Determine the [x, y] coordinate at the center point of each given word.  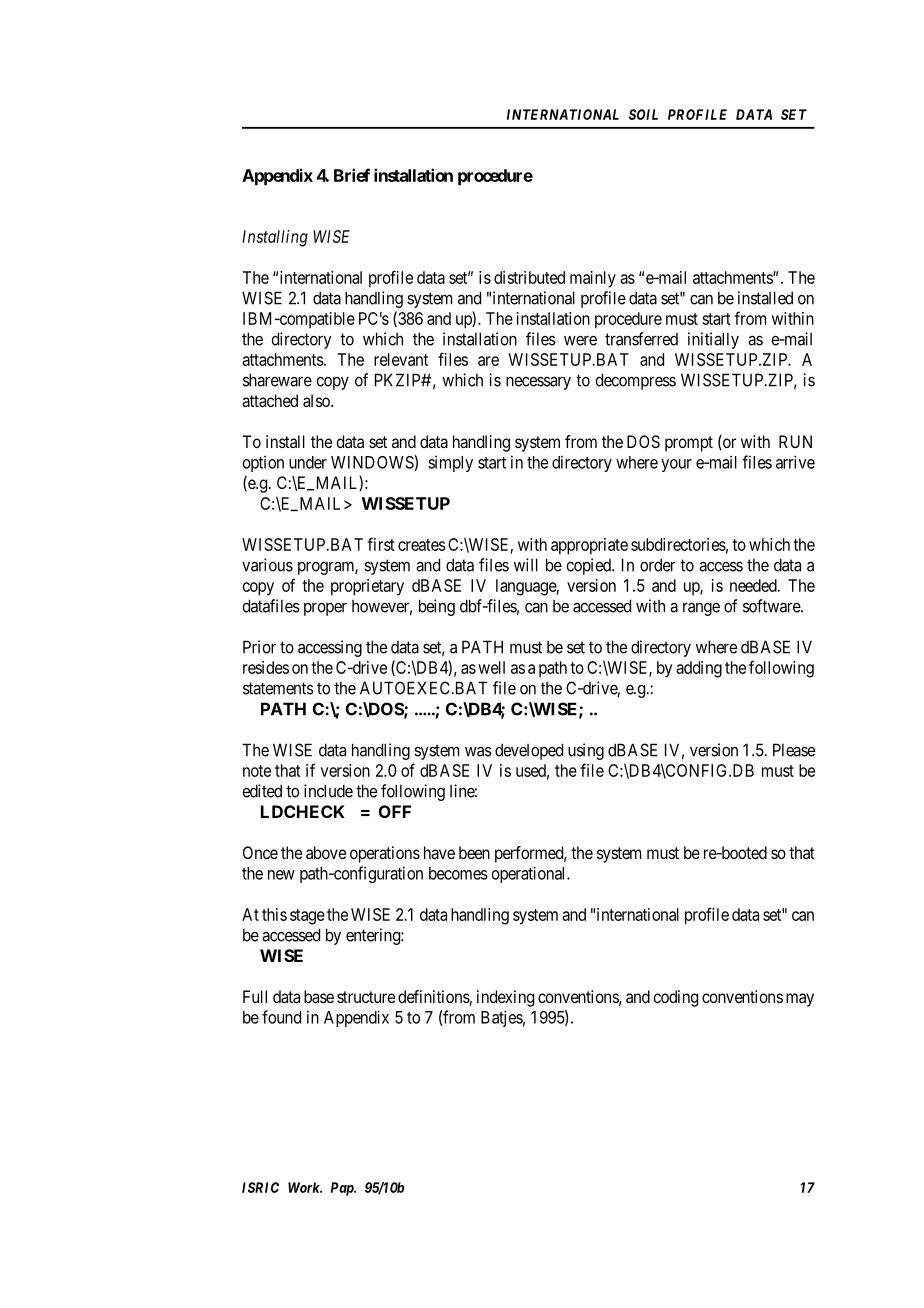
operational [530, 874]
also [317, 400]
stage [307, 917]
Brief [352, 175]
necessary [538, 383]
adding [699, 669]
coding [676, 998]
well [491, 667]
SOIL [643, 114]
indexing [505, 998]
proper [325, 609]
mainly [593, 279]
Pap [343, 1189]
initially [713, 340]
